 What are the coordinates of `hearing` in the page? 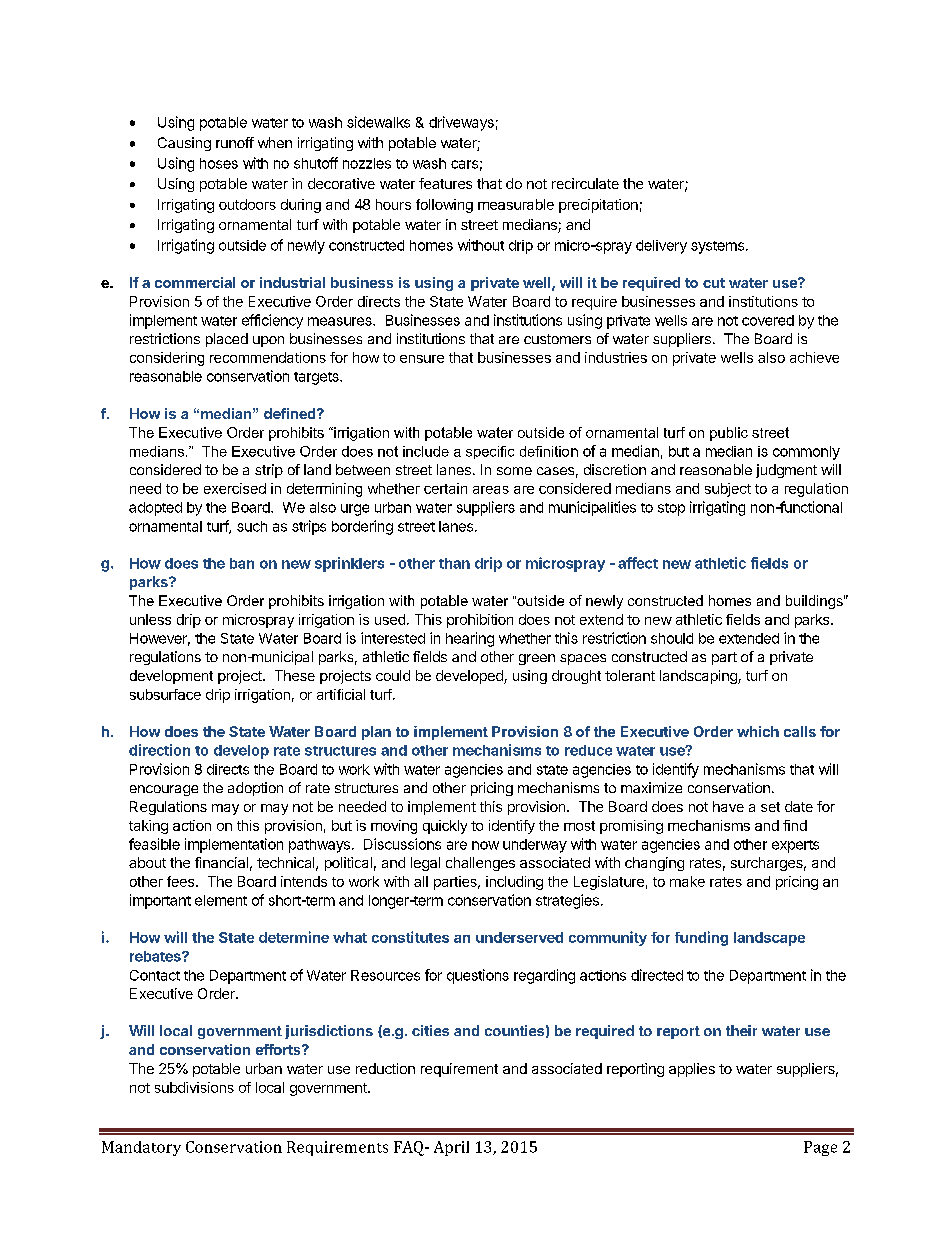 It's located at (470, 639).
